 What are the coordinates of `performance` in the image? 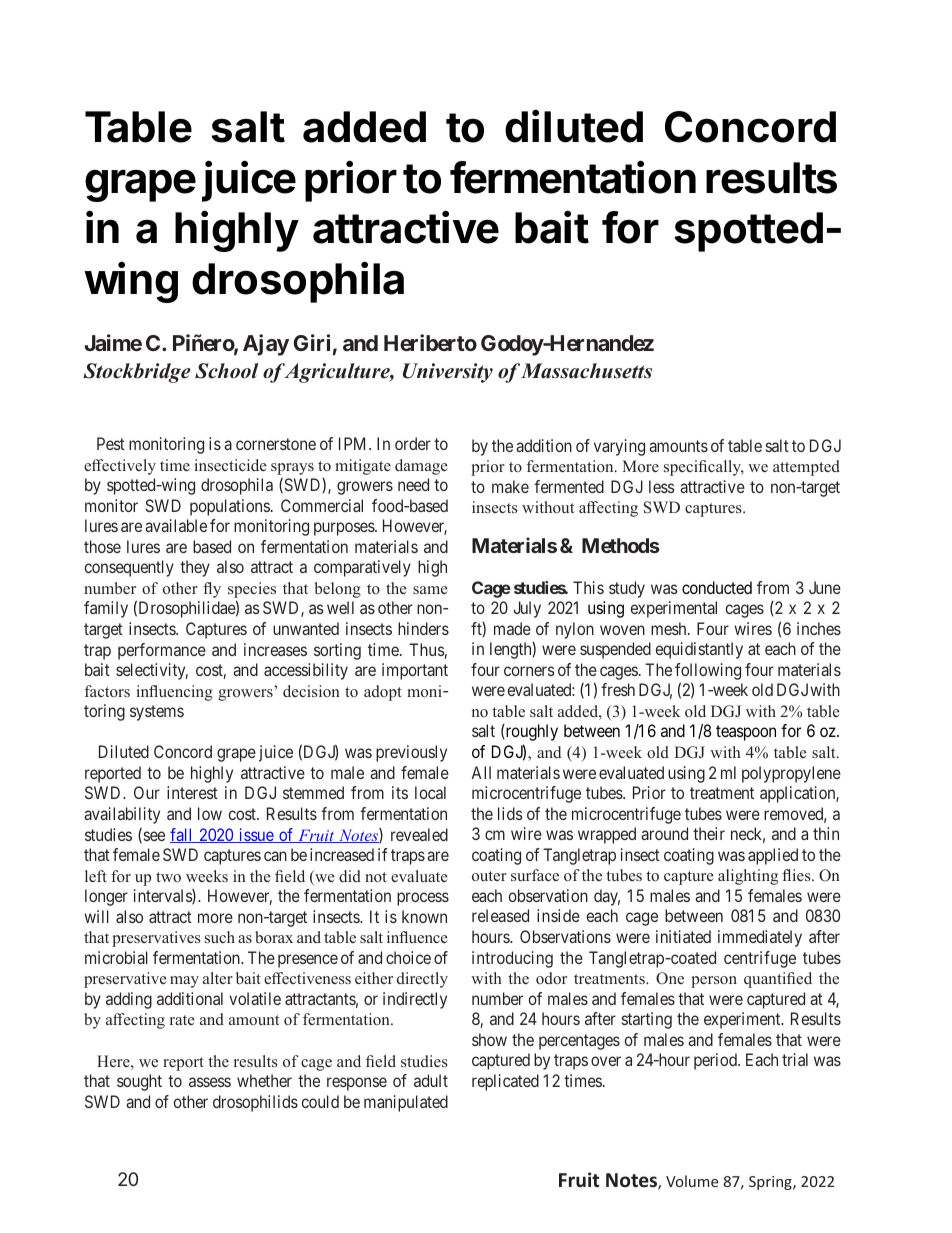 It's located at (162, 651).
